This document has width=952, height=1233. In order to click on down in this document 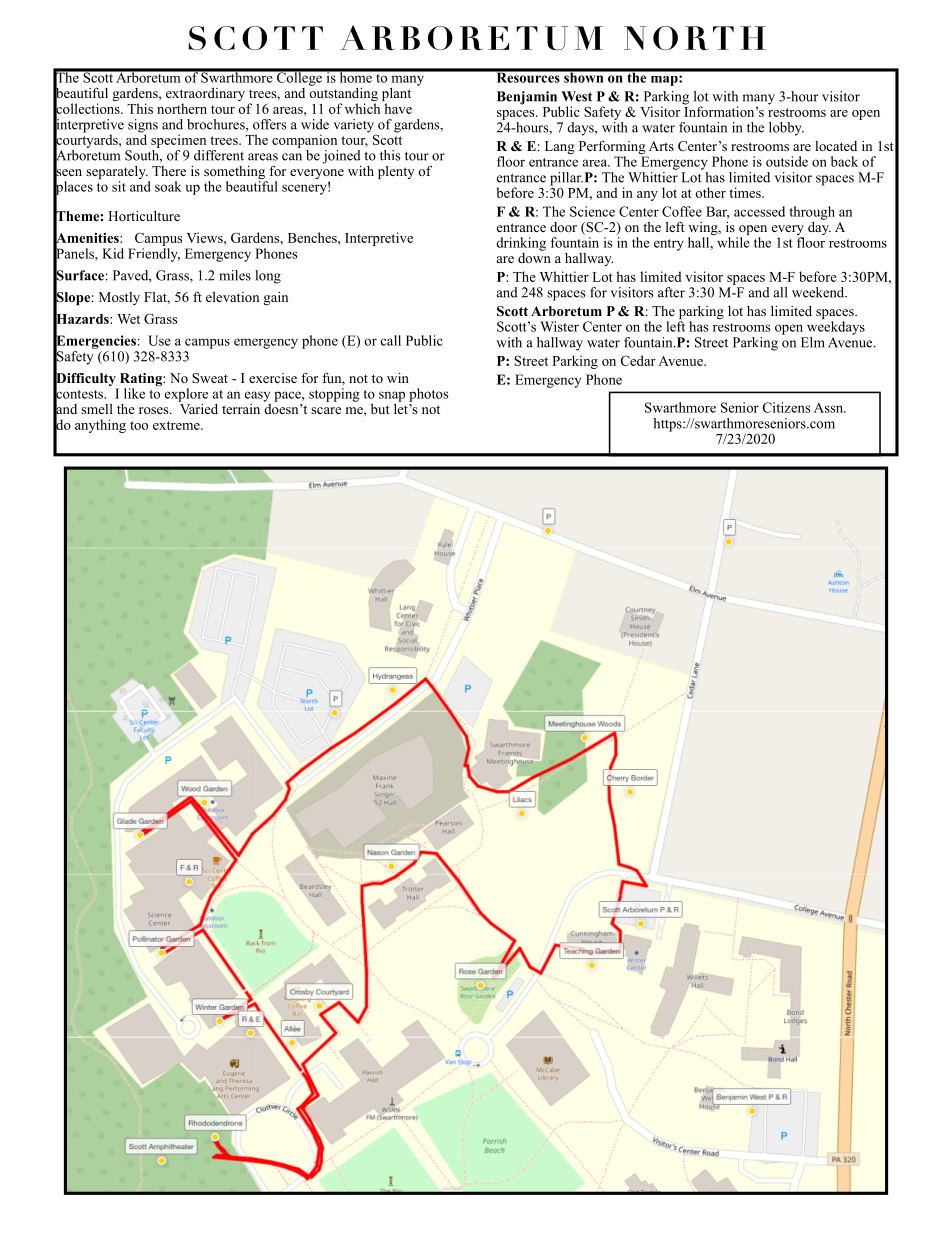, I will do `click(534, 256)`.
